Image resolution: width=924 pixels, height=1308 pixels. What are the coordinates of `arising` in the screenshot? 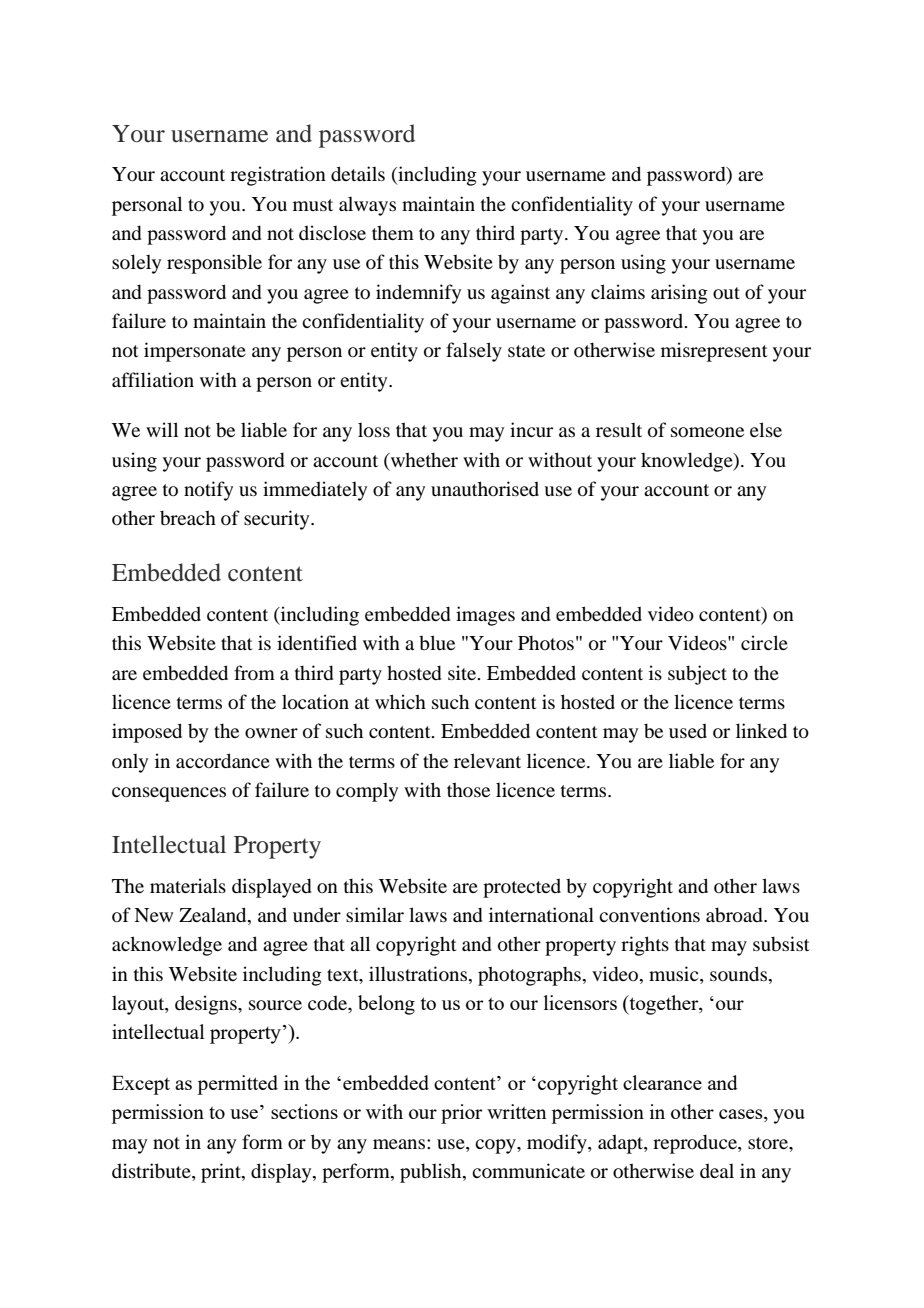 It's located at (679, 294).
